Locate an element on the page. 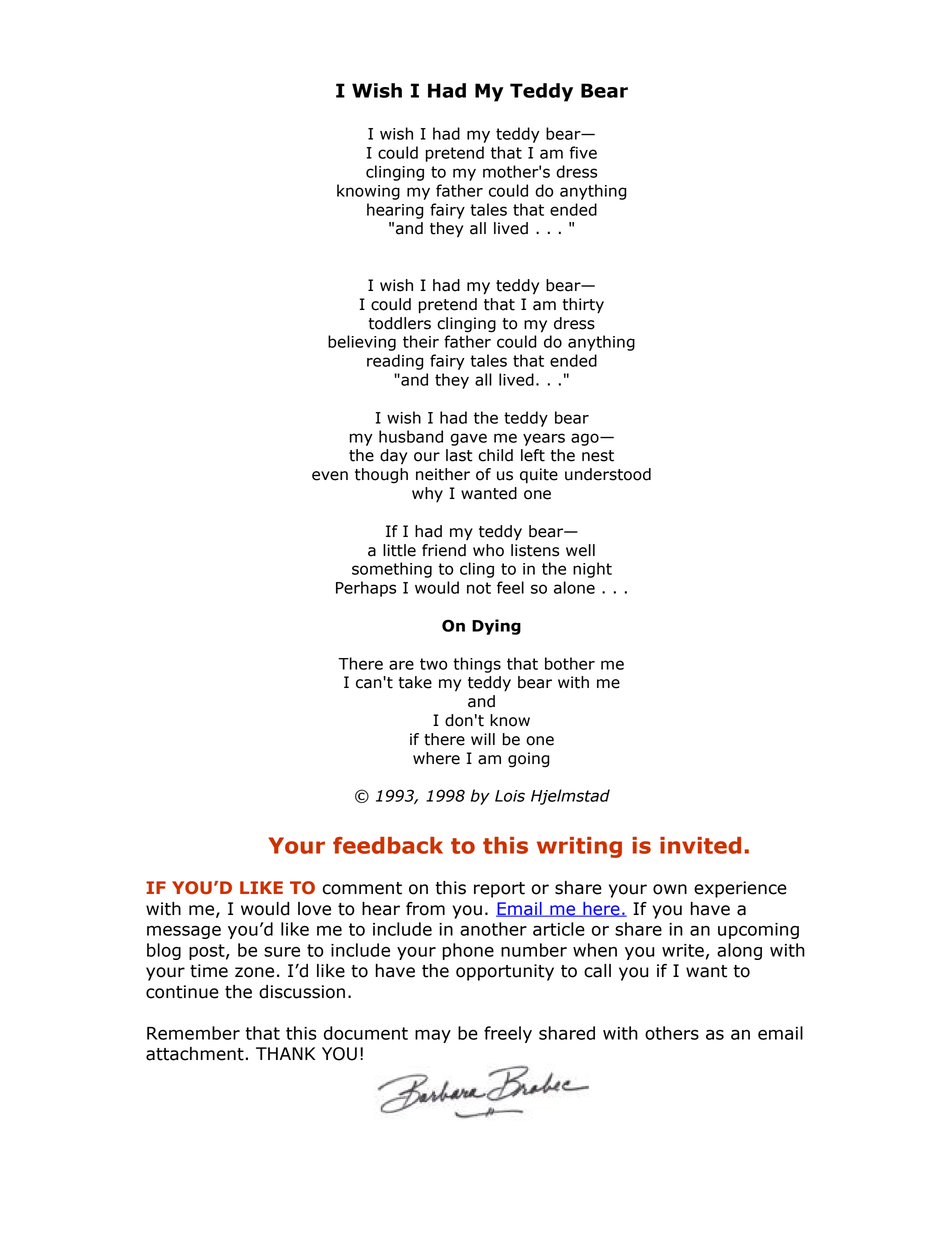 The width and height of the page is (952, 1233). take is located at coordinates (415, 682).
